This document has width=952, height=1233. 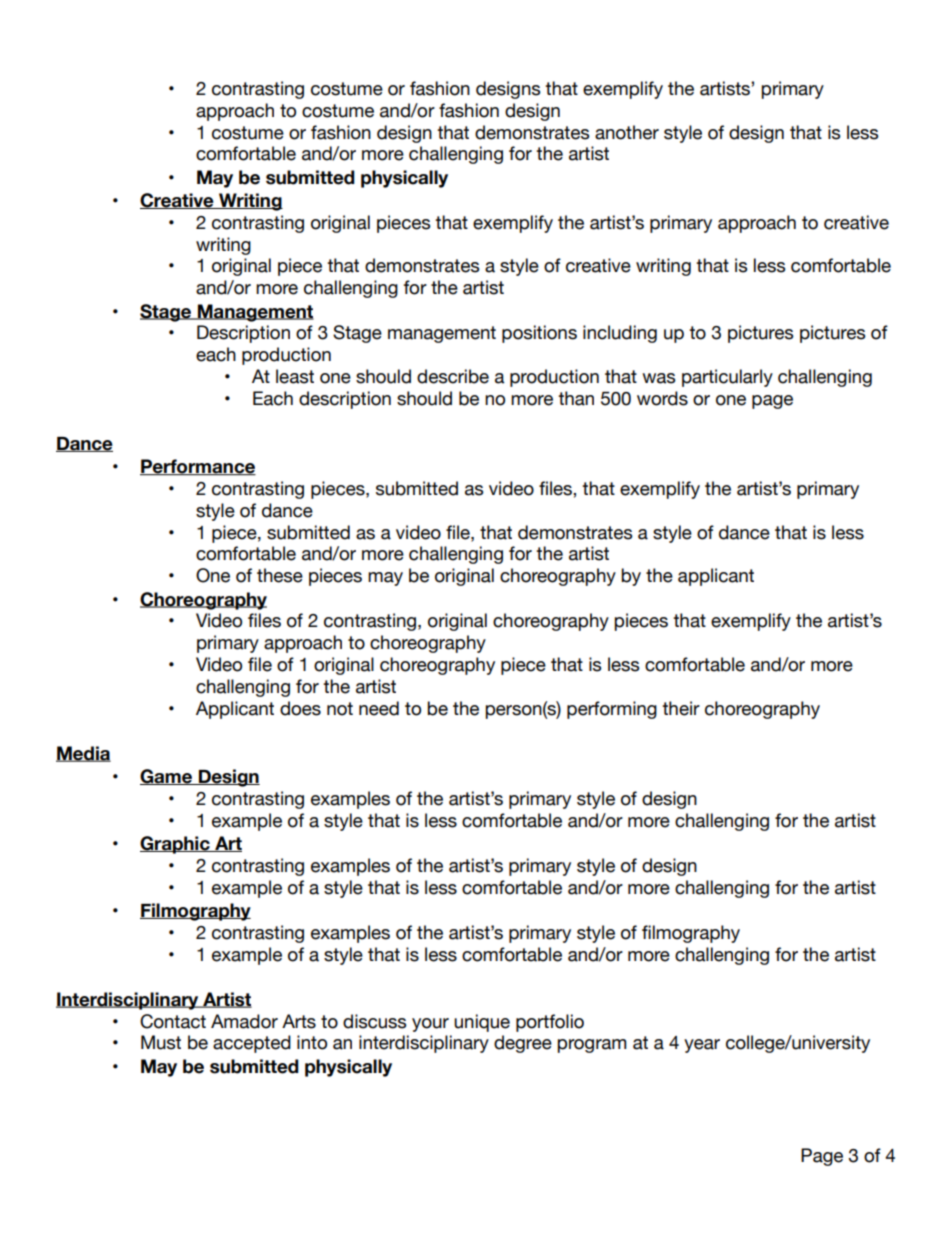 What do you see at coordinates (620, 334) in the document?
I see `including` at bounding box center [620, 334].
